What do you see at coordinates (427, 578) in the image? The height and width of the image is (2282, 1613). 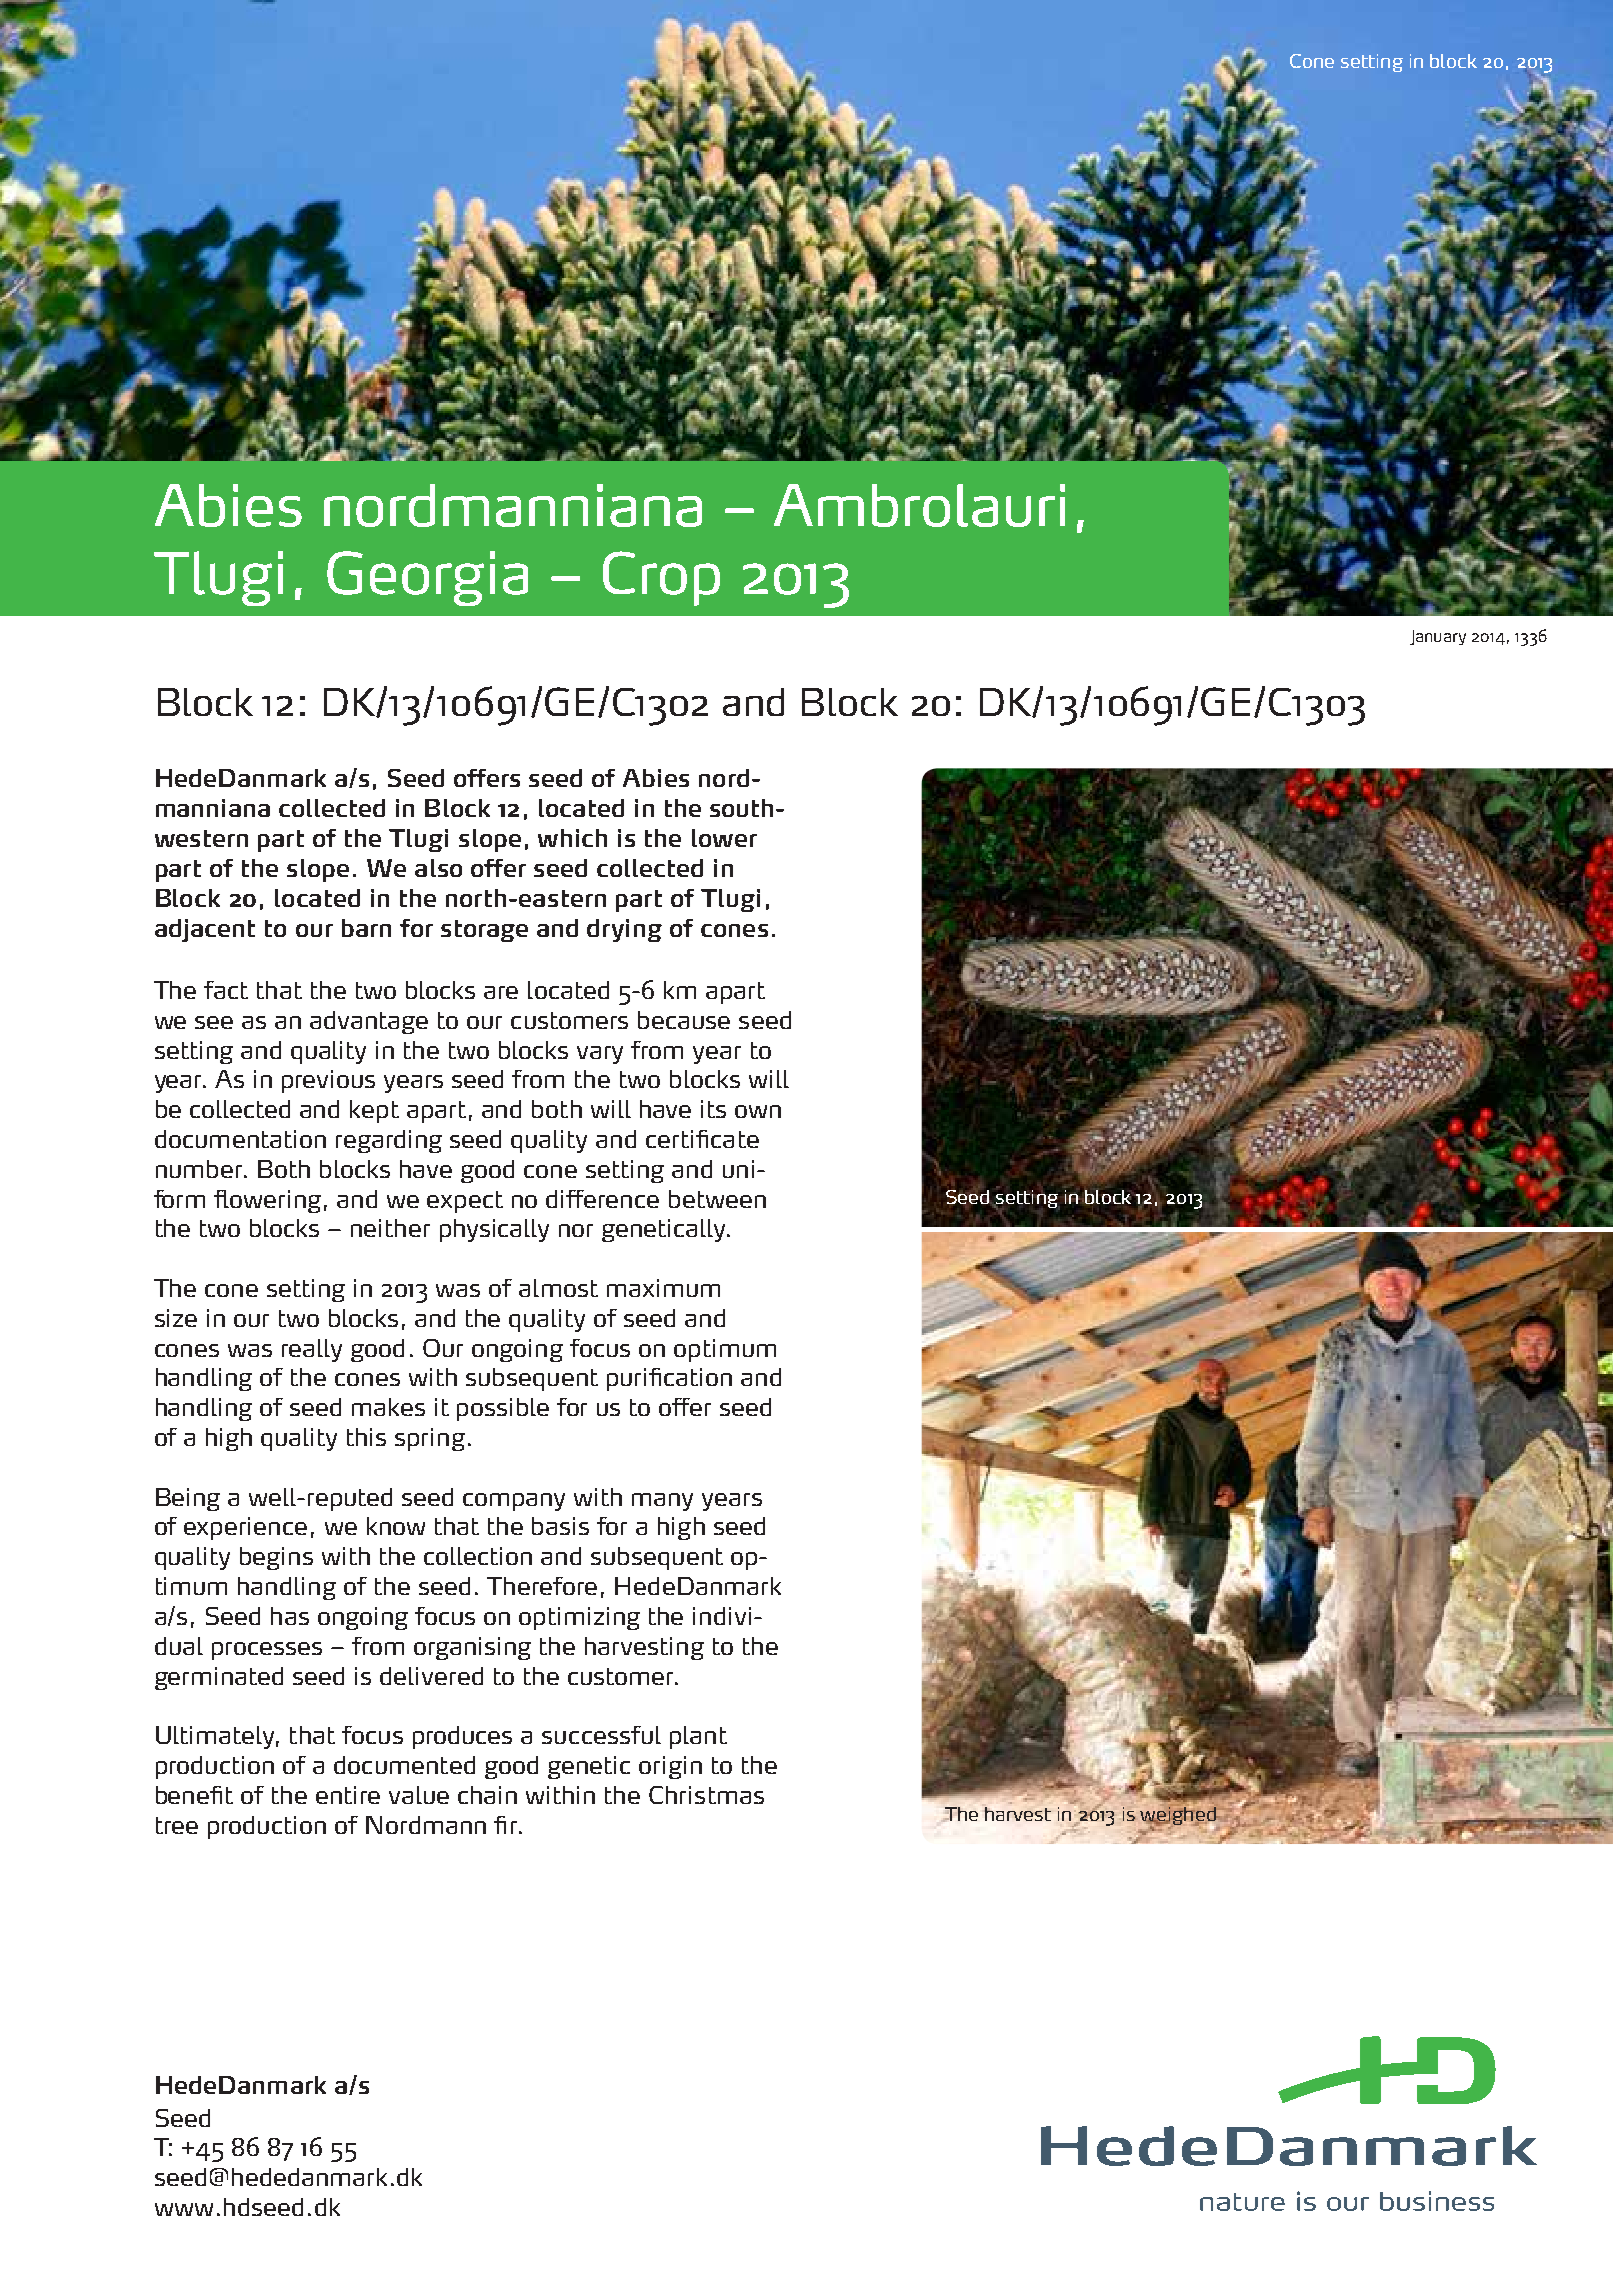 I see `Georgia` at bounding box center [427, 578].
